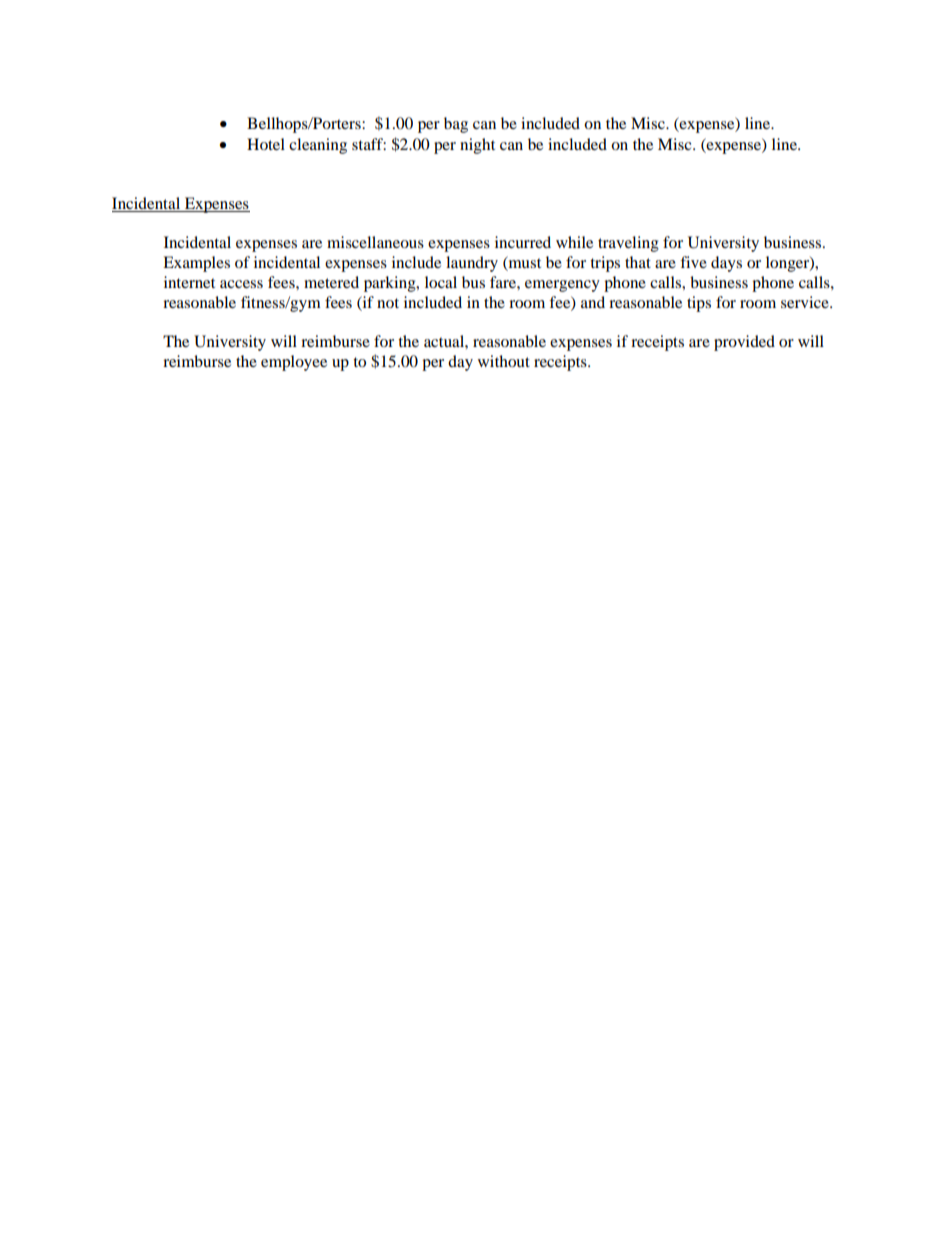 This screenshot has height=1233, width=952. I want to click on night, so click(477, 146).
